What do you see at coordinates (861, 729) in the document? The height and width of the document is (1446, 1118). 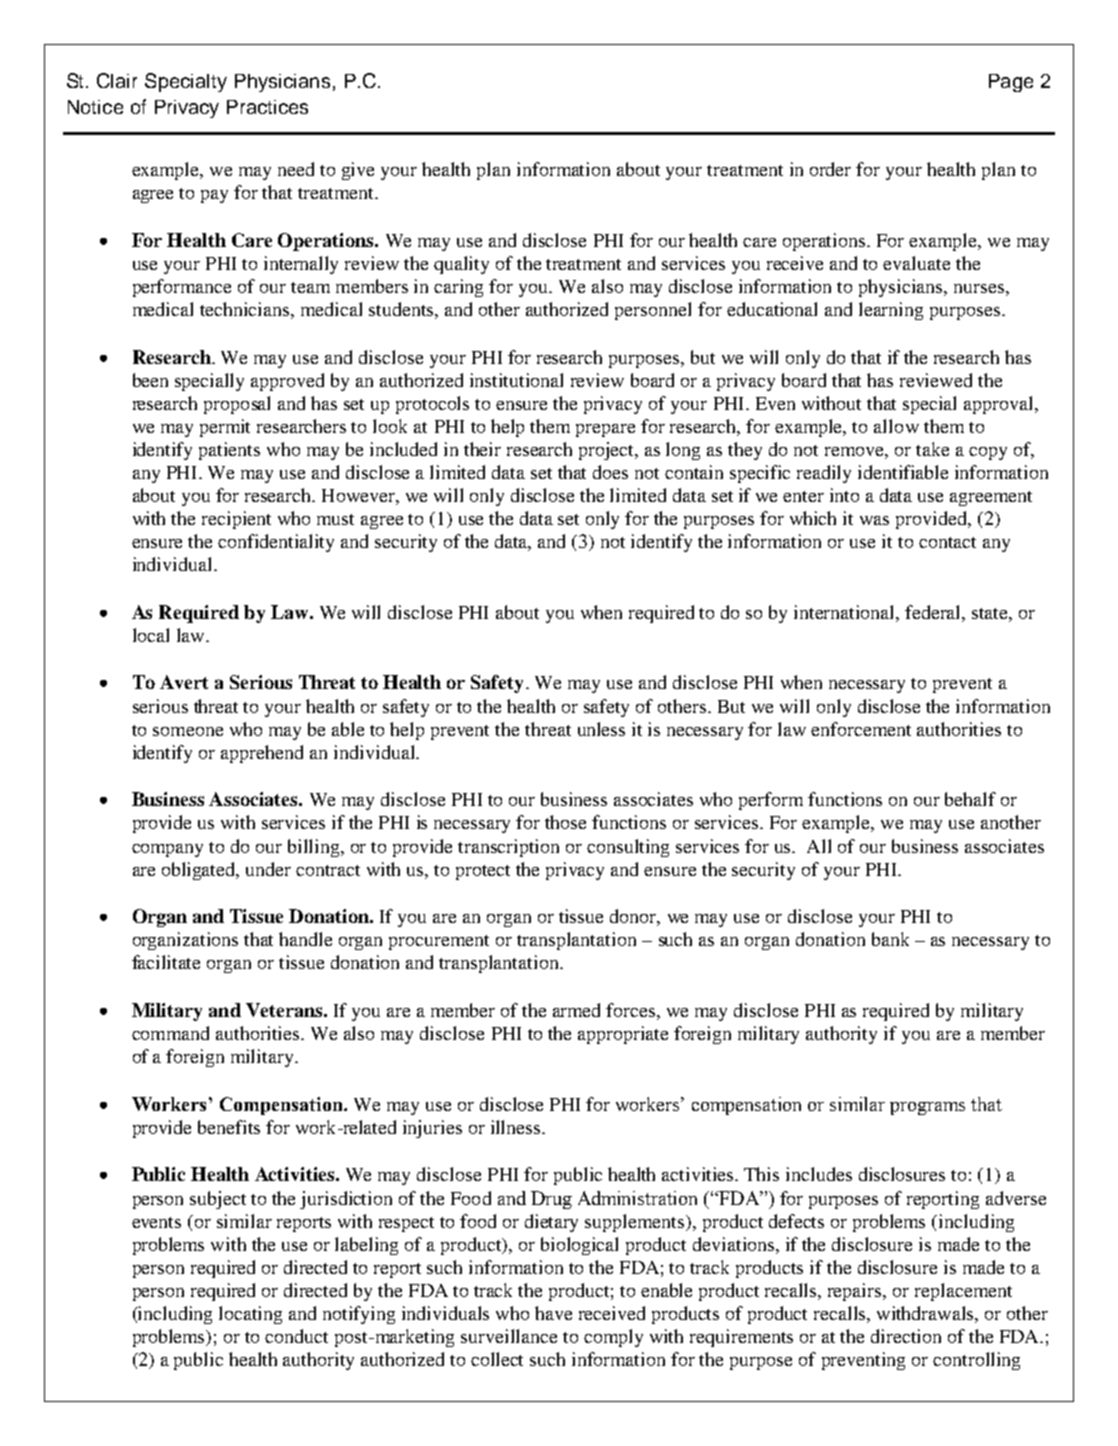 I see `enforcement` at bounding box center [861, 729].
